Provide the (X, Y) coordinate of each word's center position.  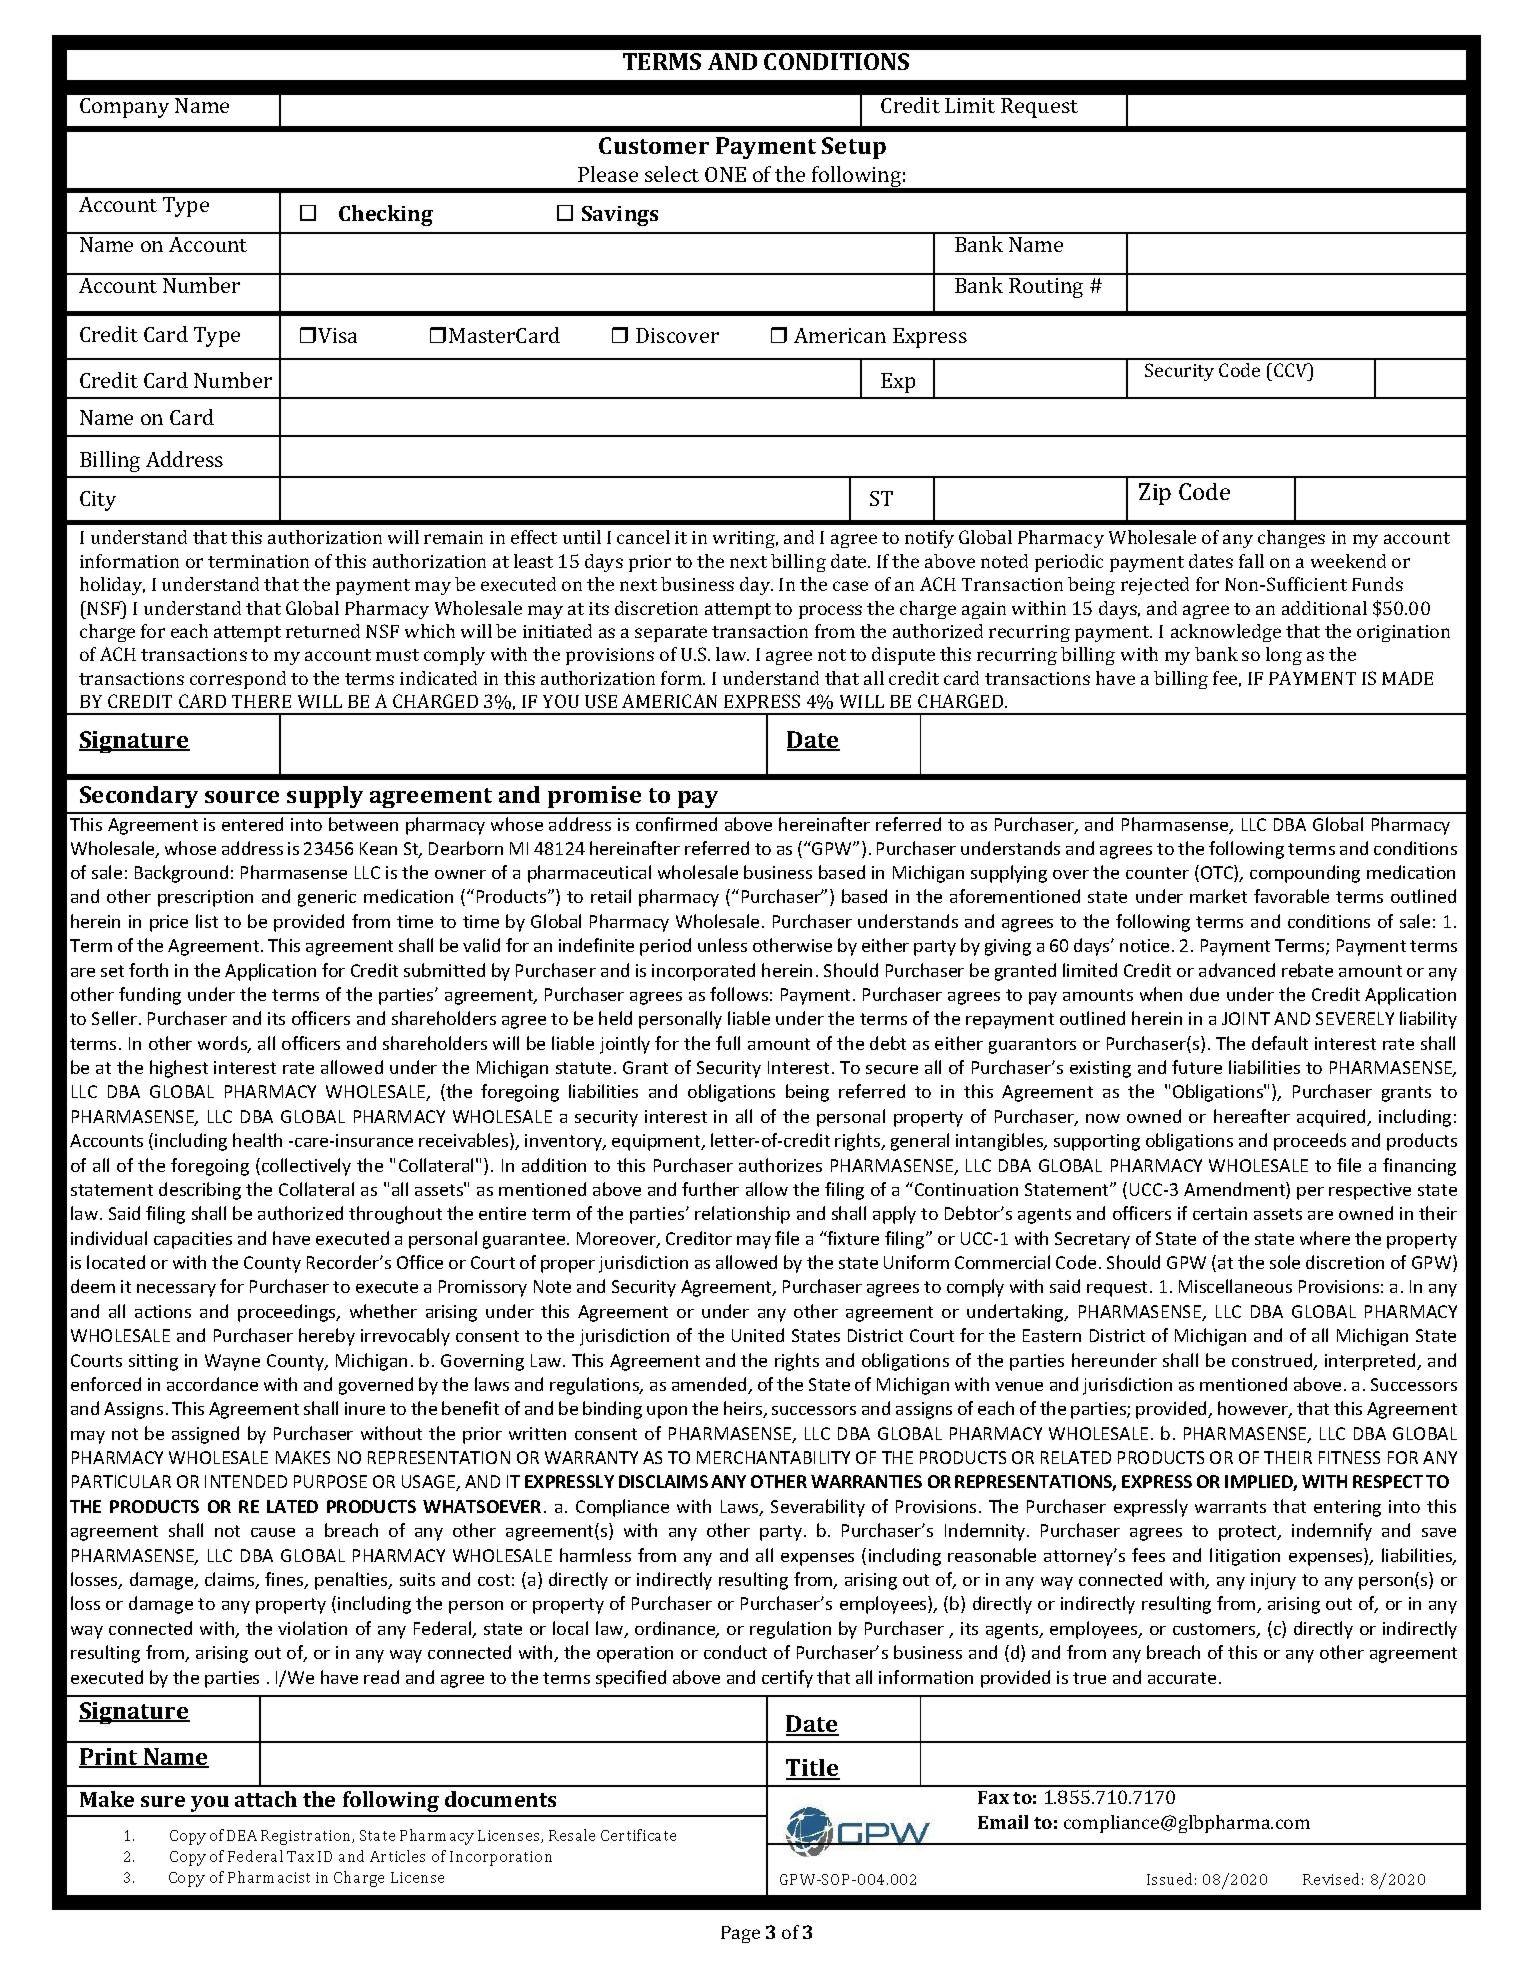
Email (1003, 1822)
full (728, 1043)
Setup (854, 148)
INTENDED (246, 1481)
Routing (1046, 288)
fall (1251, 561)
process (830, 612)
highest (179, 1069)
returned (323, 631)
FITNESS (1349, 1457)
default (1280, 1043)
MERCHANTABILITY (773, 1457)
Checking (386, 215)
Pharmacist (269, 1877)
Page (740, 1934)
